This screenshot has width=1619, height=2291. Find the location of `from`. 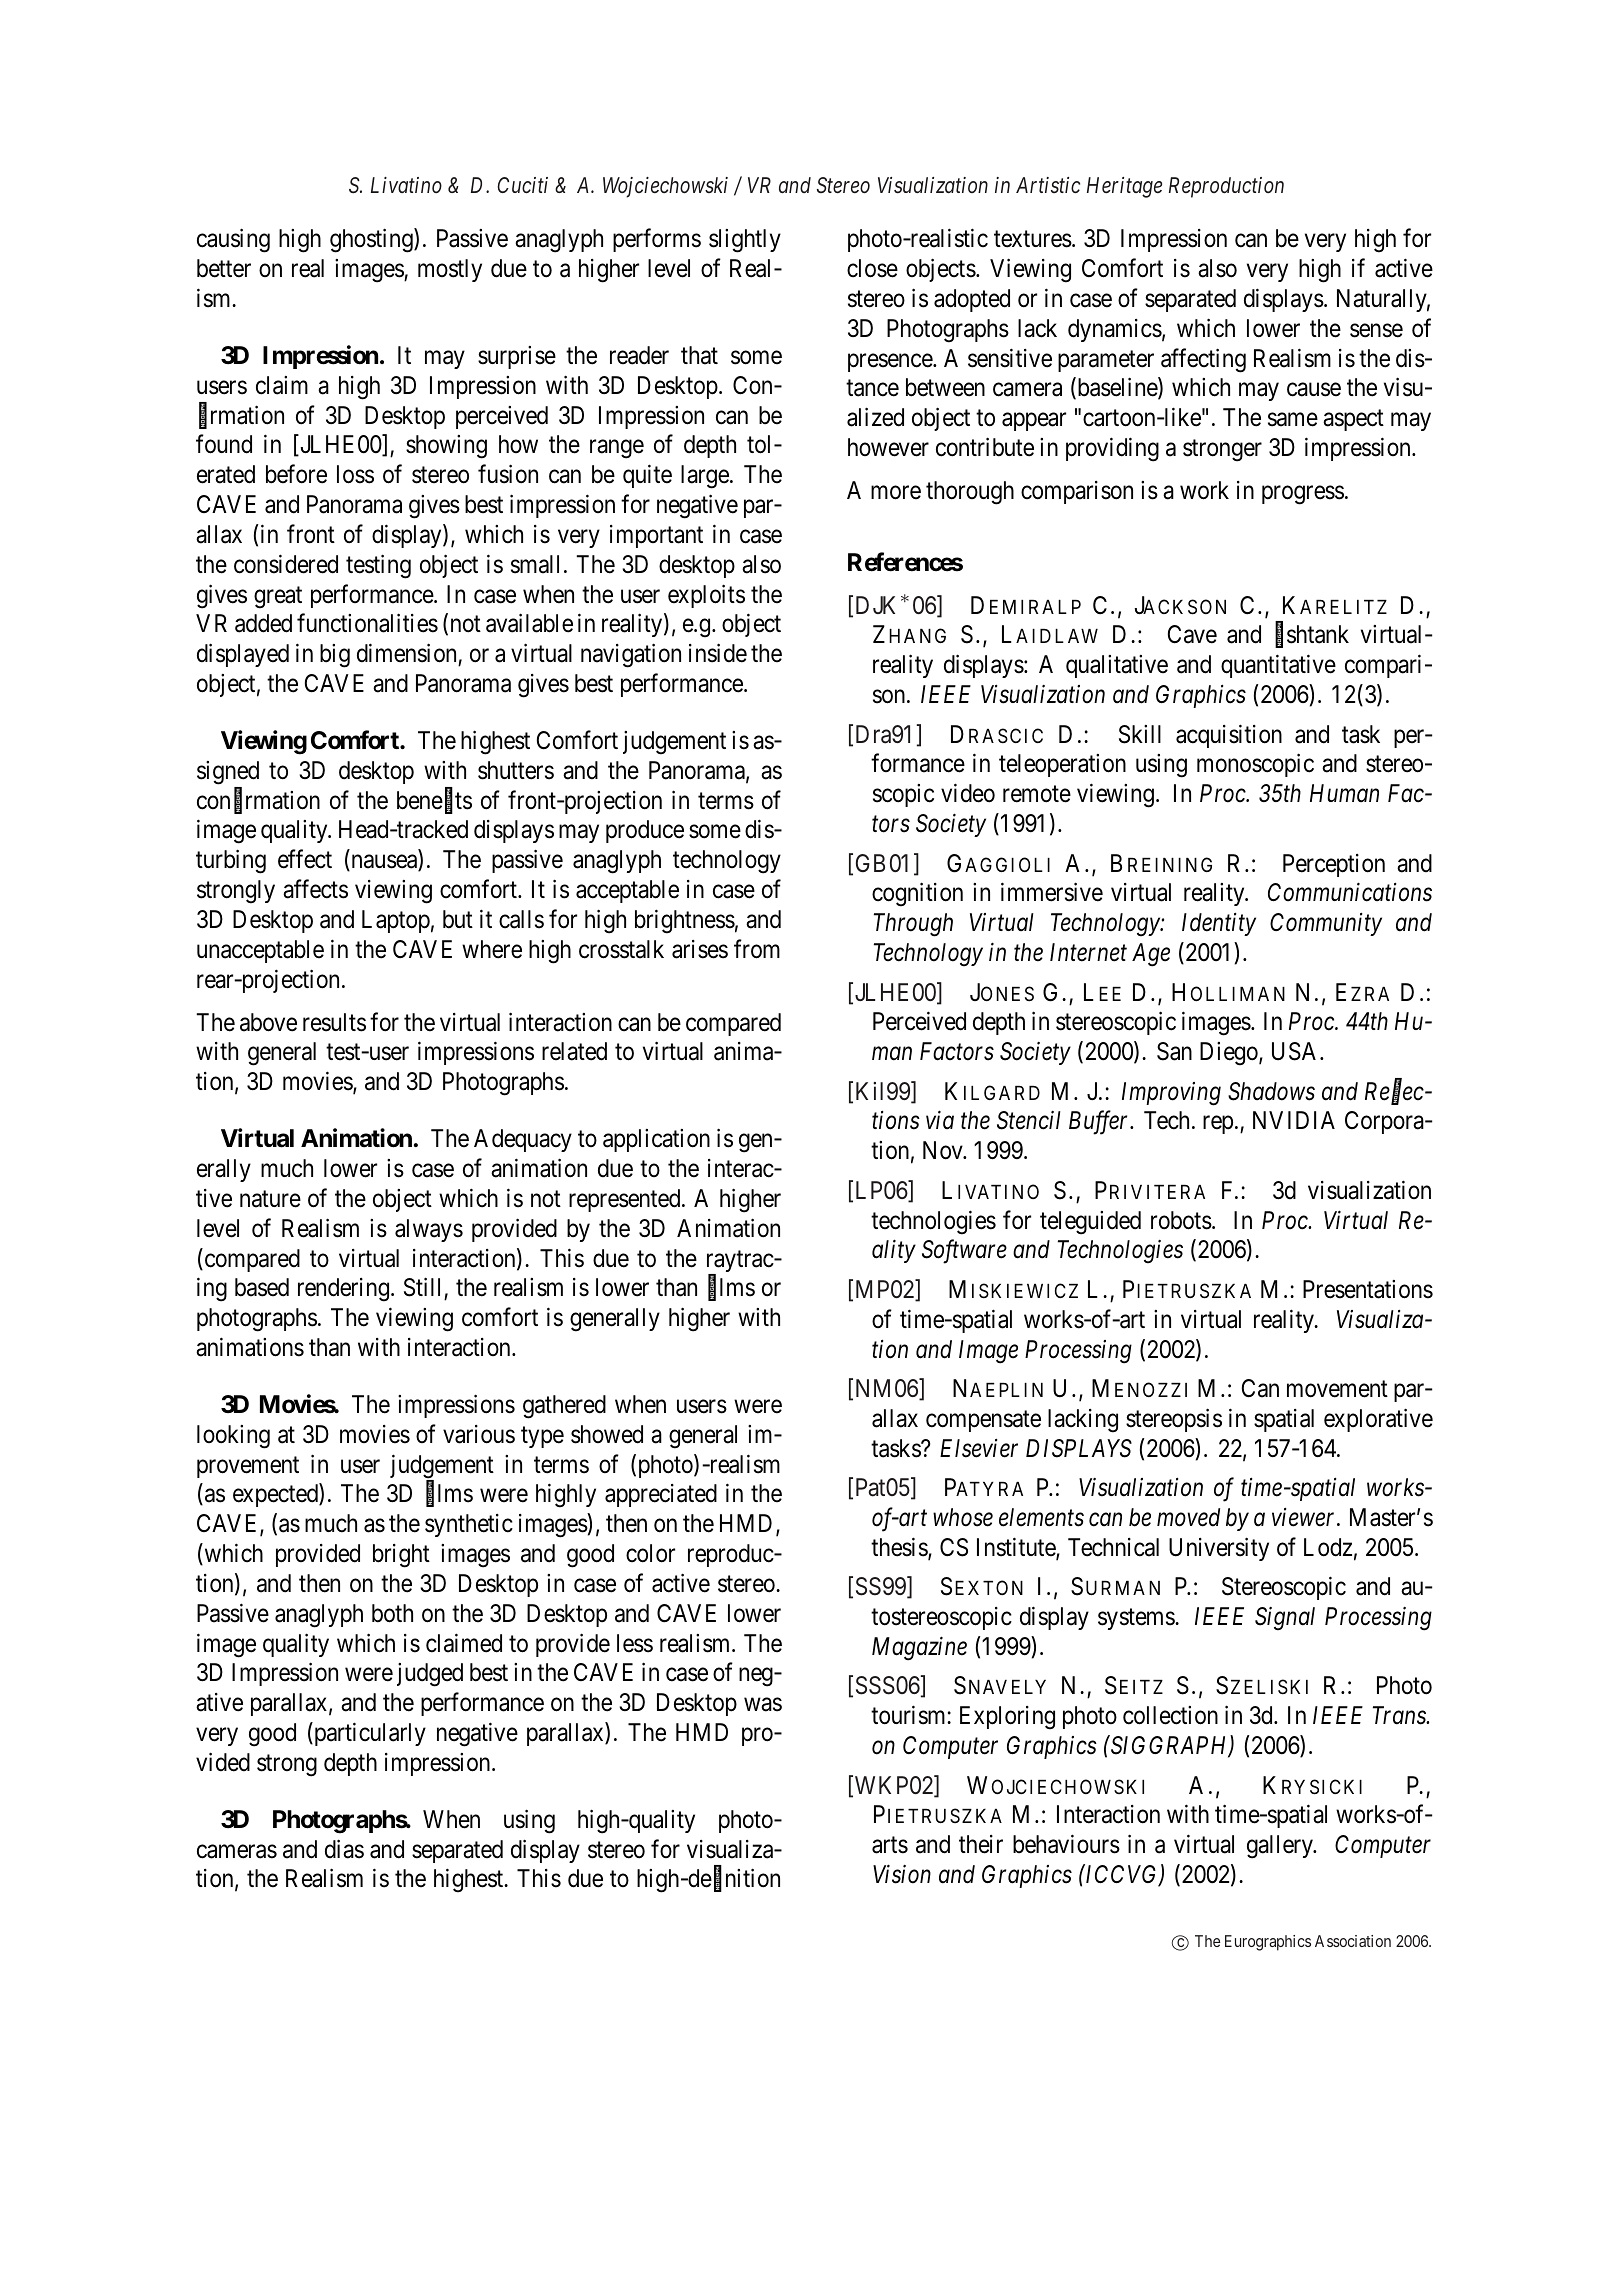

from is located at coordinates (757, 949).
